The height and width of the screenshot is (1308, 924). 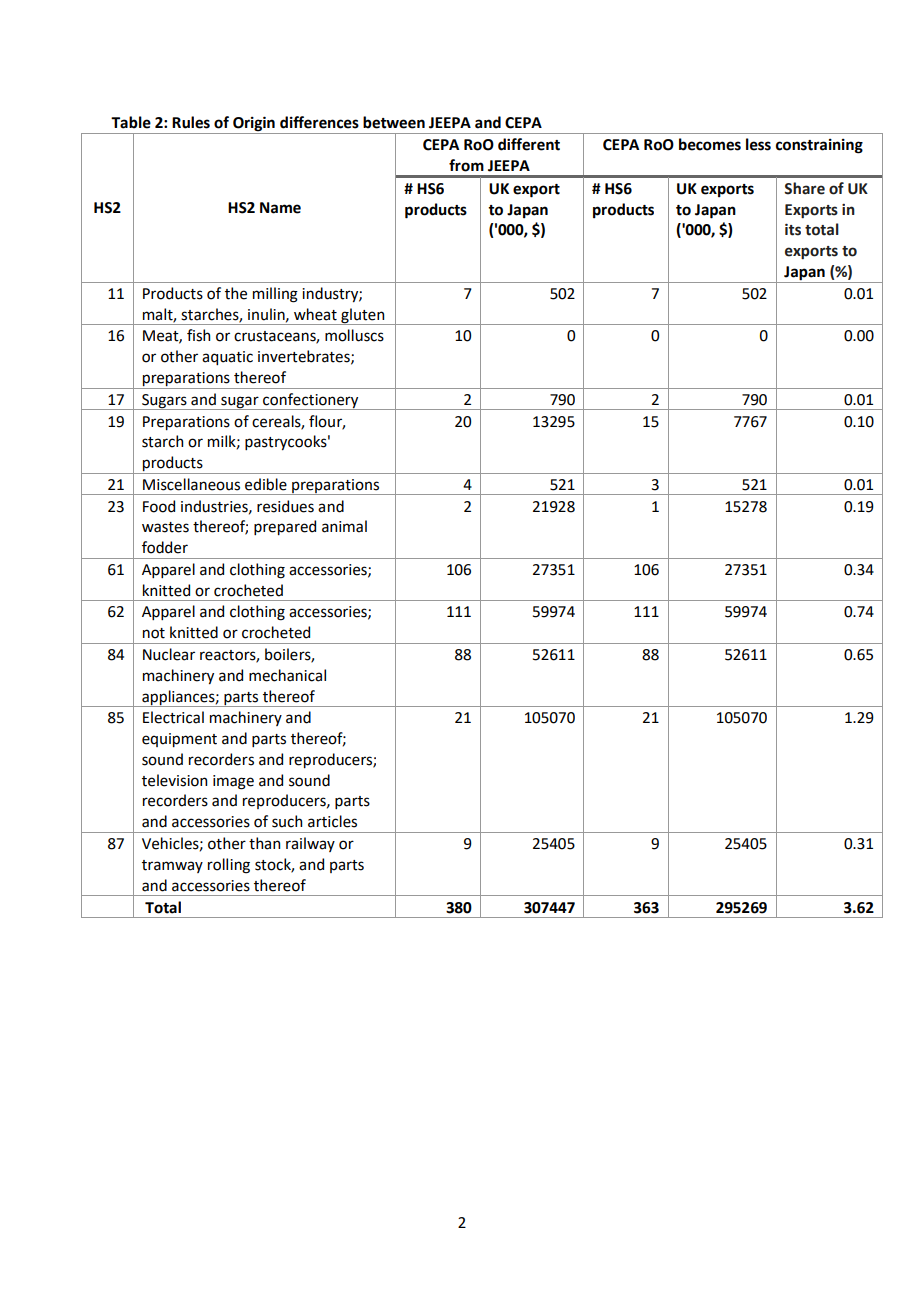 I want to click on Rules, so click(x=191, y=122).
